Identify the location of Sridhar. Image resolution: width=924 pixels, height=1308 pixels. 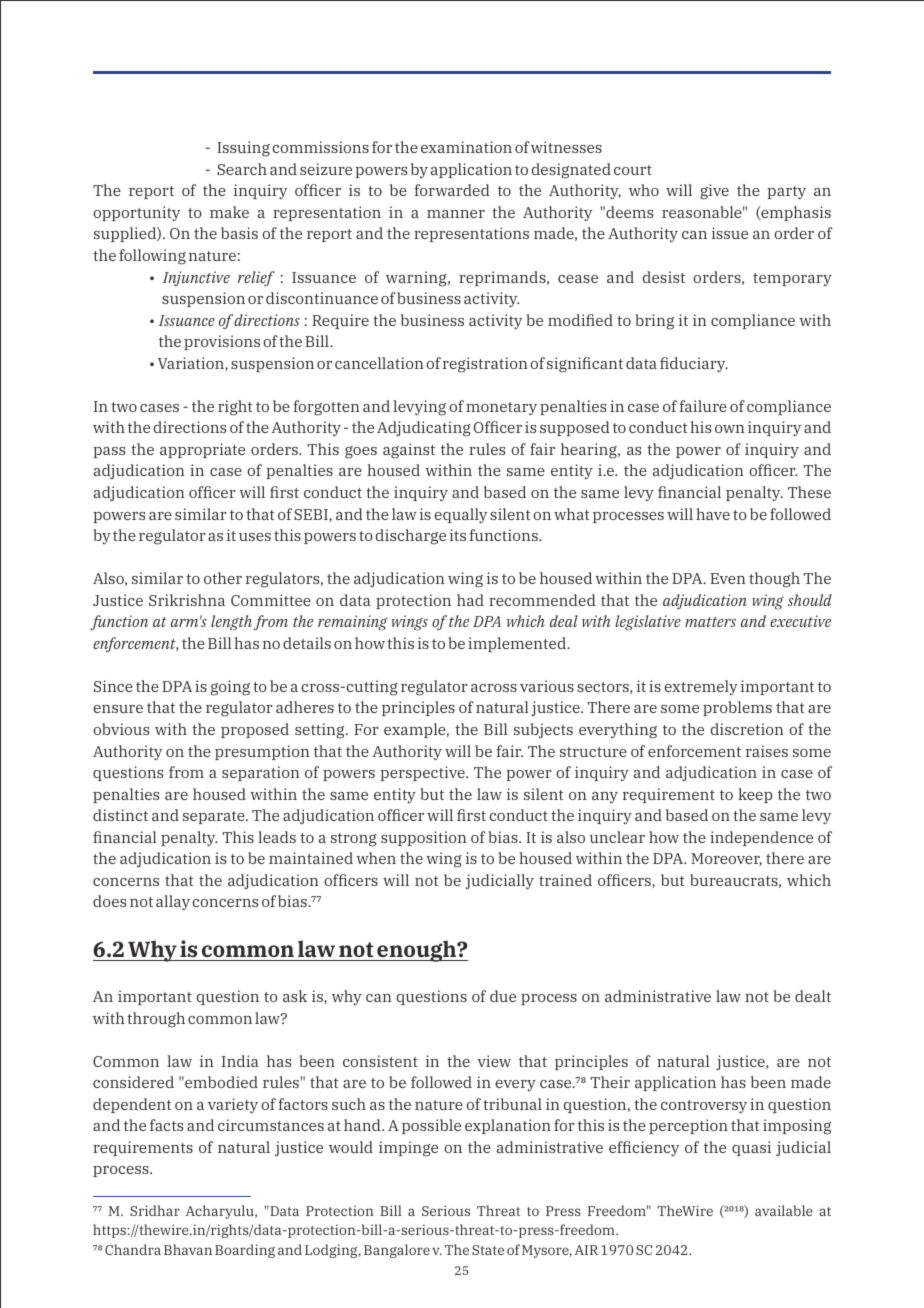
(155, 1210).
